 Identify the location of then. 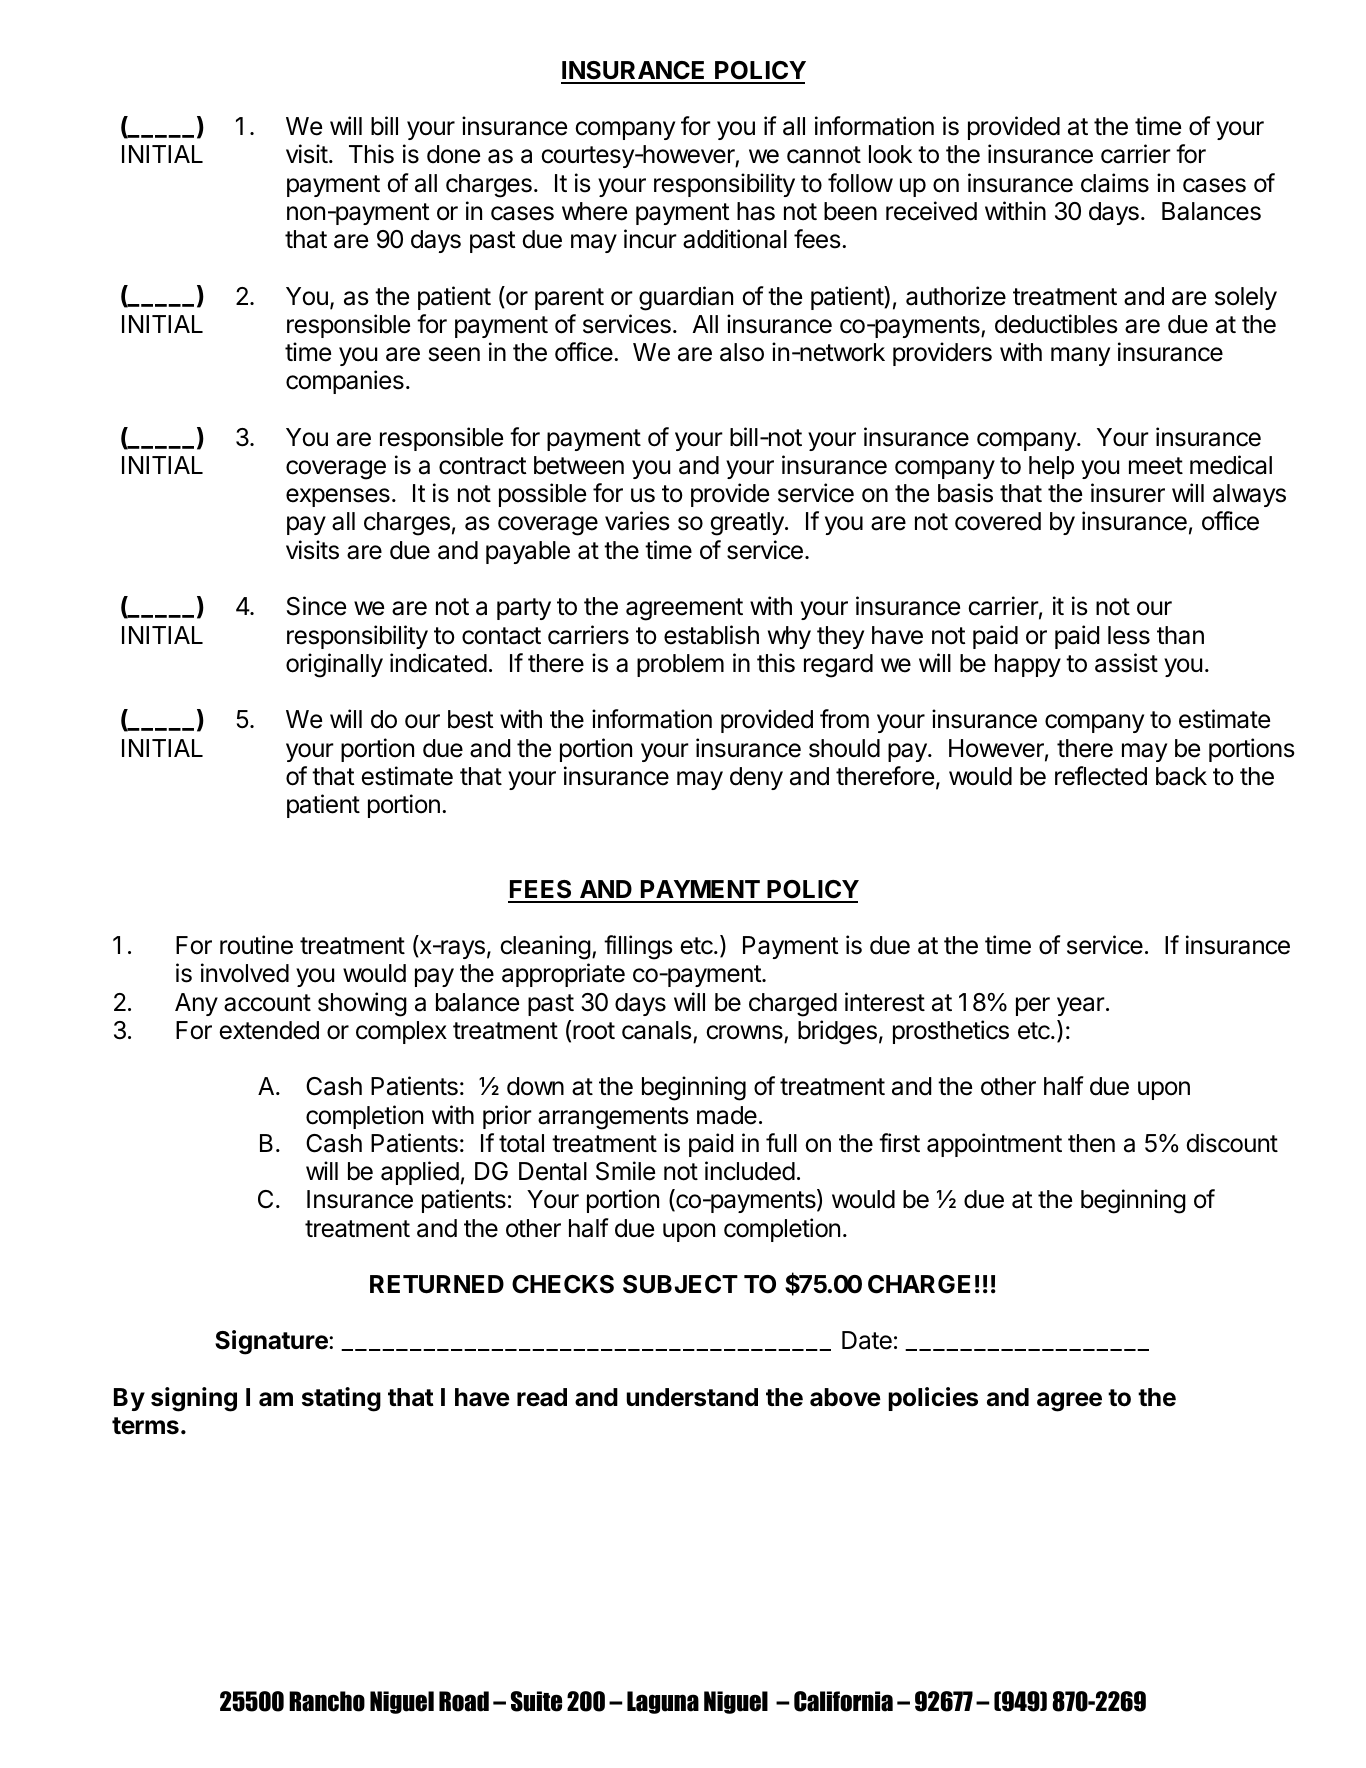
(1091, 1143).
